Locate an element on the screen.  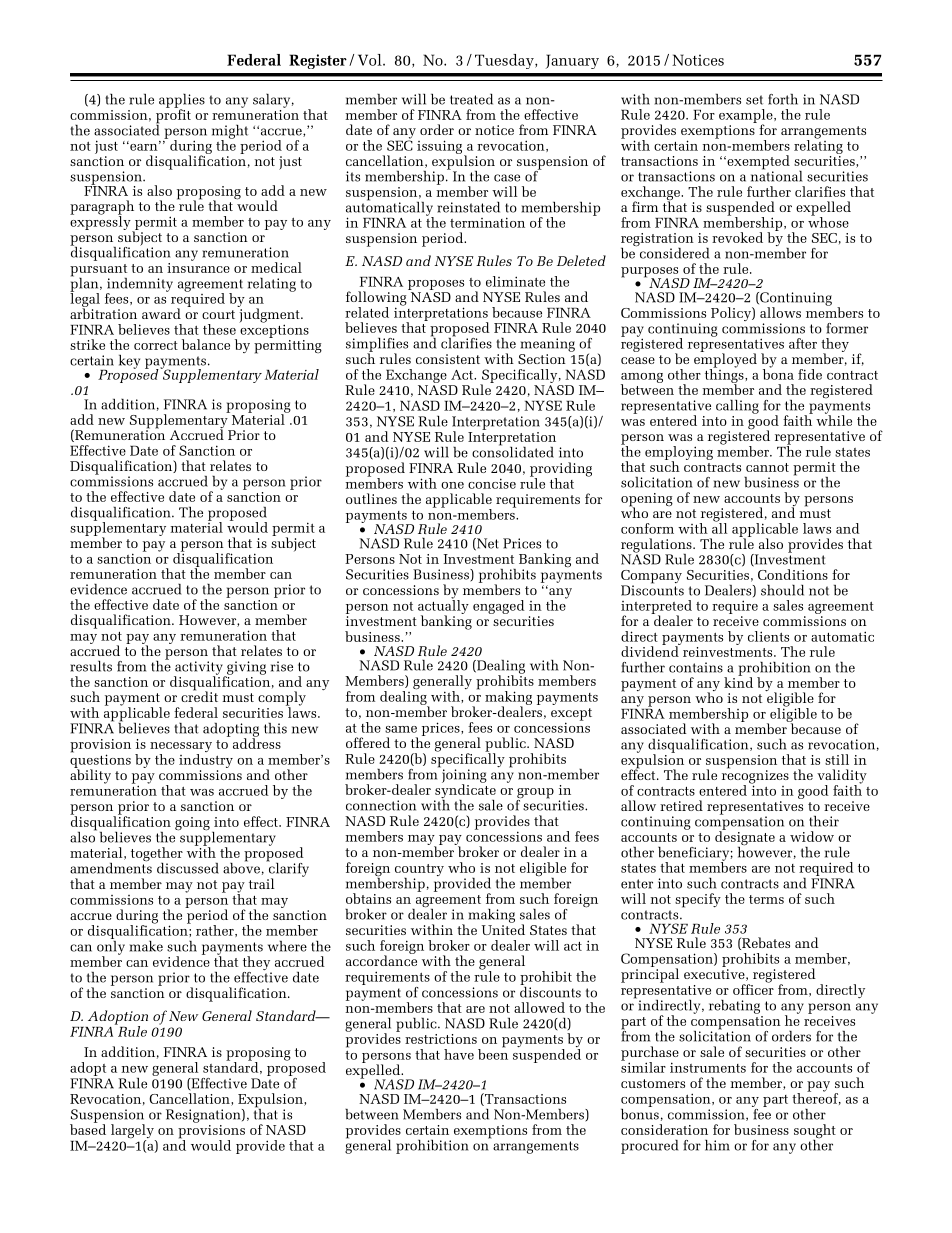
correct is located at coordinates (156, 345).
